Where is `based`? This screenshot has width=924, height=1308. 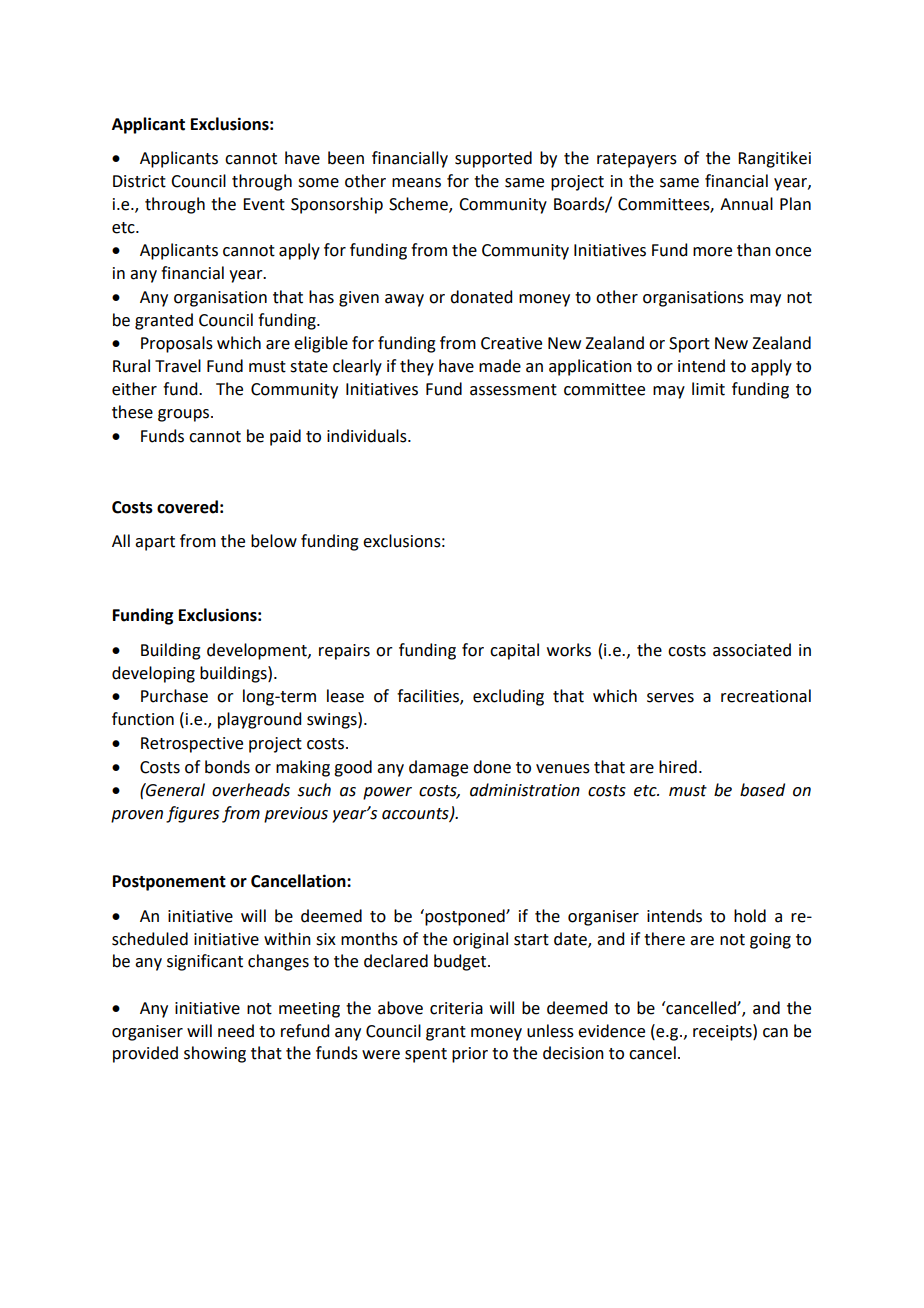 based is located at coordinates (762, 790).
